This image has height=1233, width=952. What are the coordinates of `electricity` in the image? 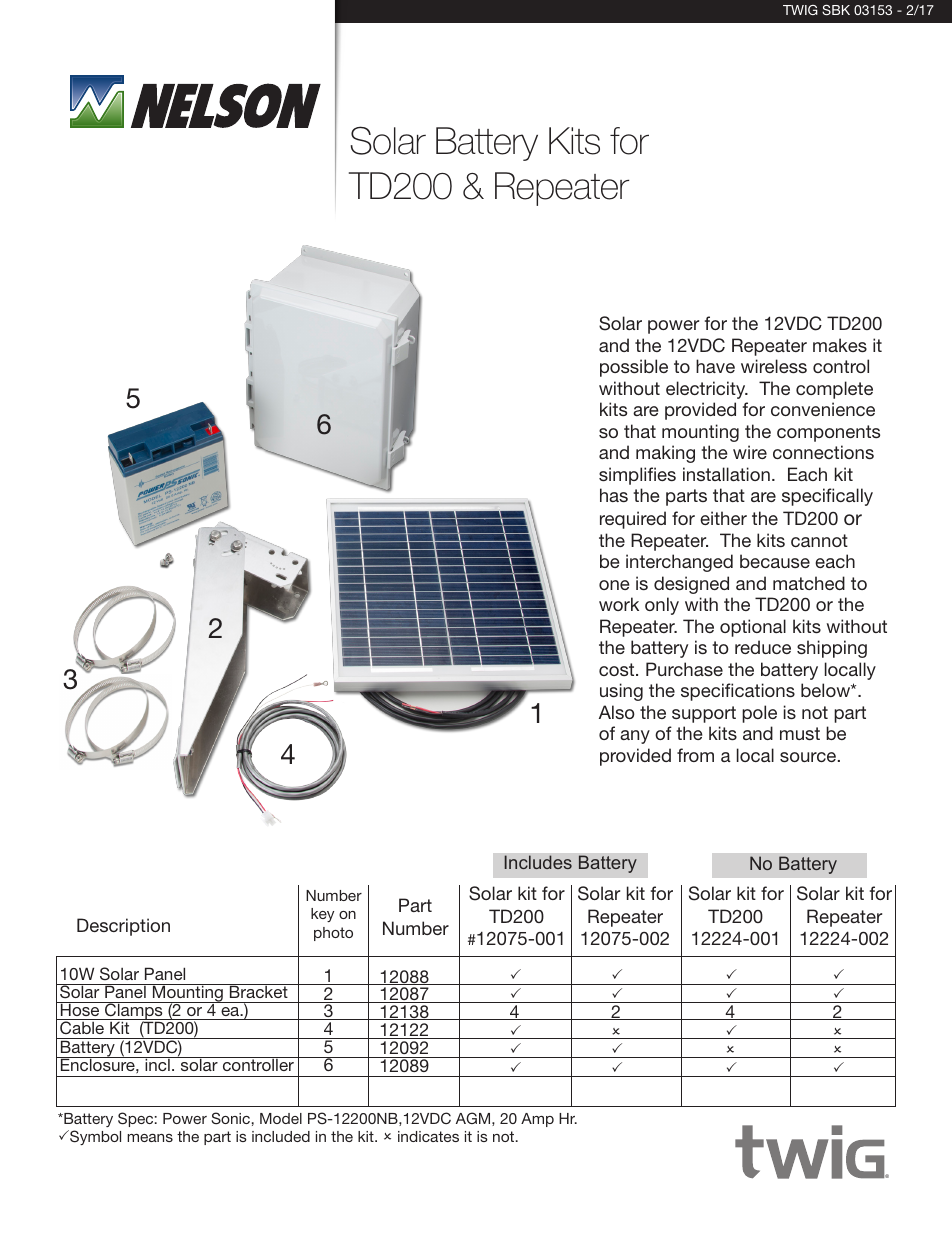 It's located at (707, 390).
